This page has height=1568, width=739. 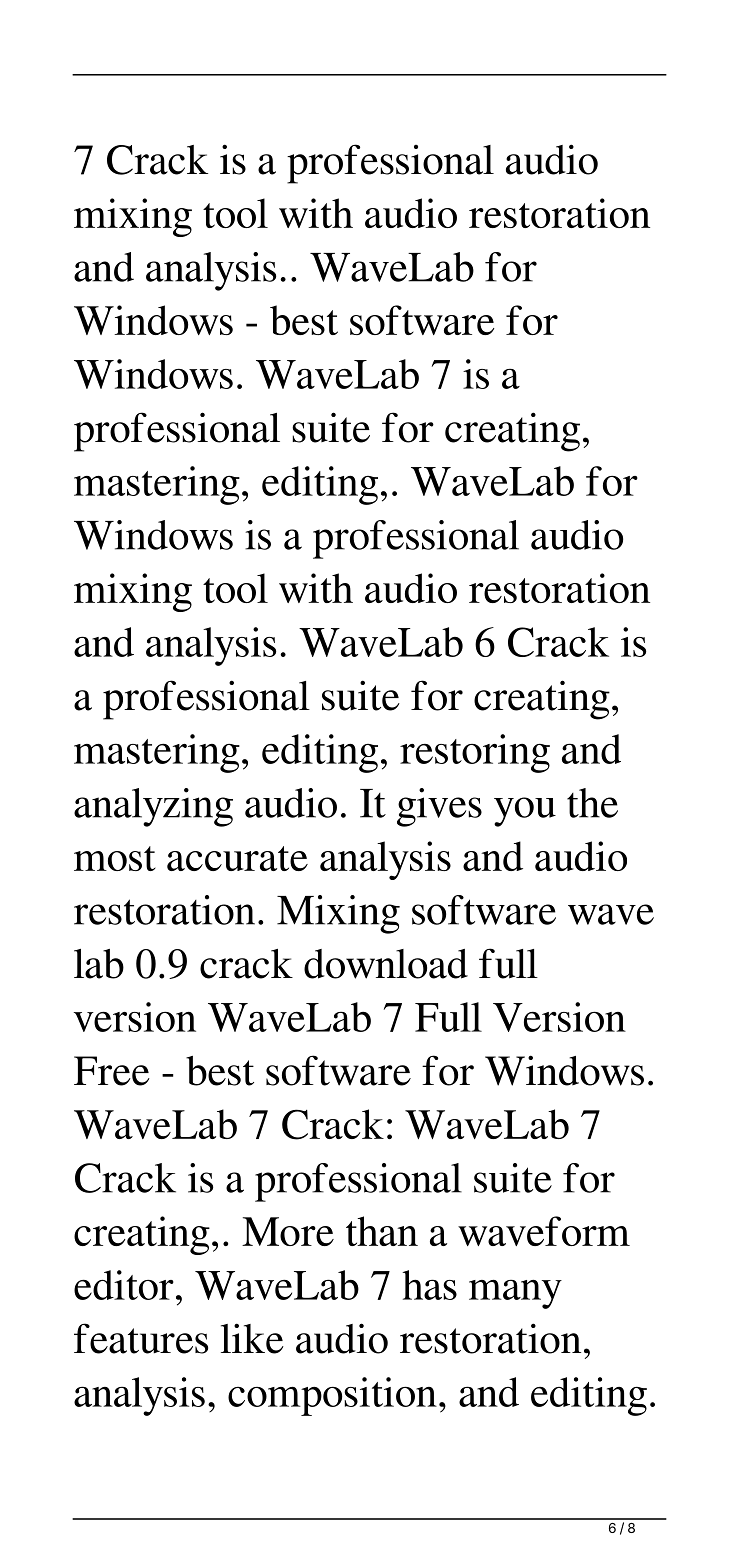 What do you see at coordinates (515, 1294) in the page?
I see `many` at bounding box center [515, 1294].
